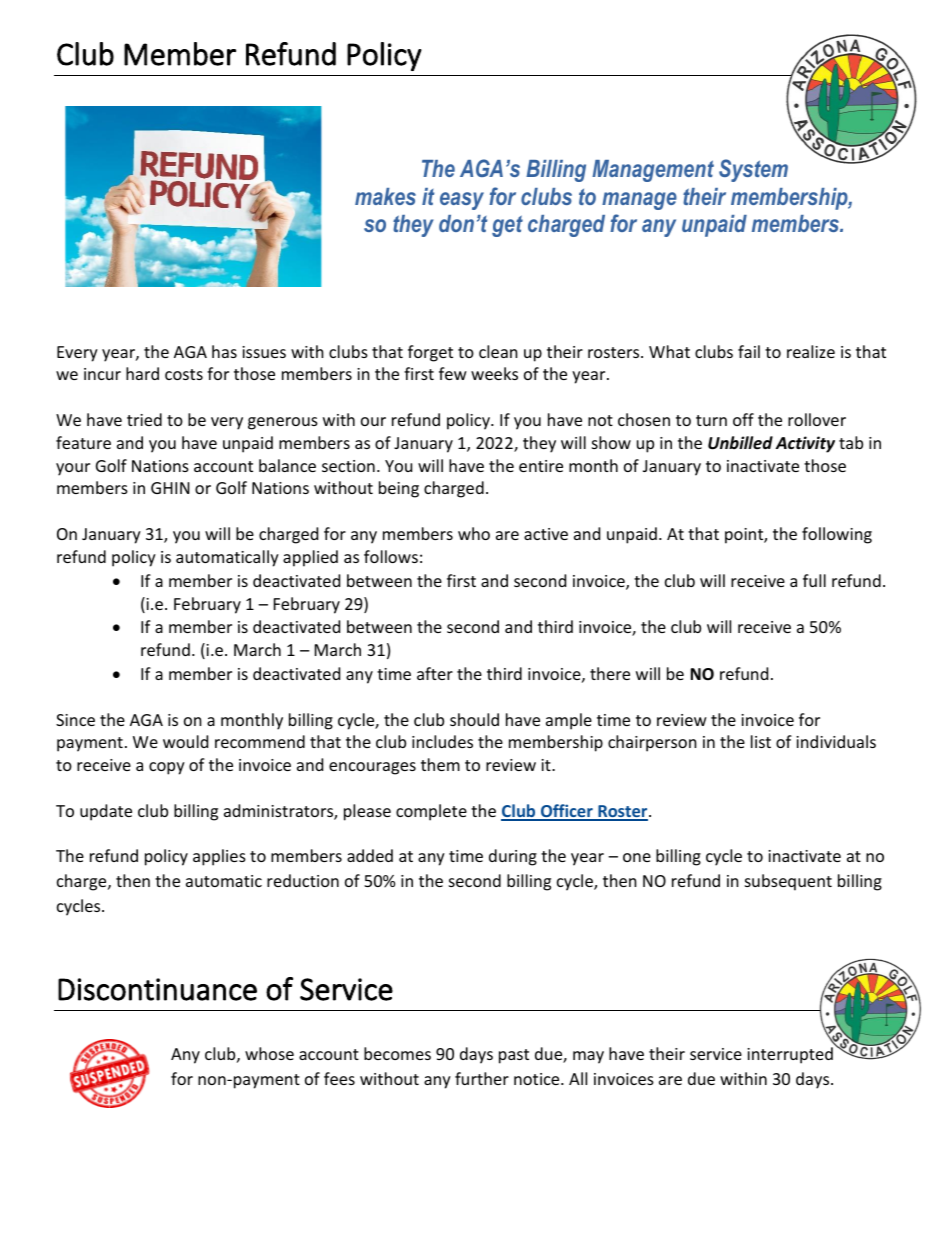  What do you see at coordinates (788, 882) in the screenshot?
I see `subsequent` at bounding box center [788, 882].
